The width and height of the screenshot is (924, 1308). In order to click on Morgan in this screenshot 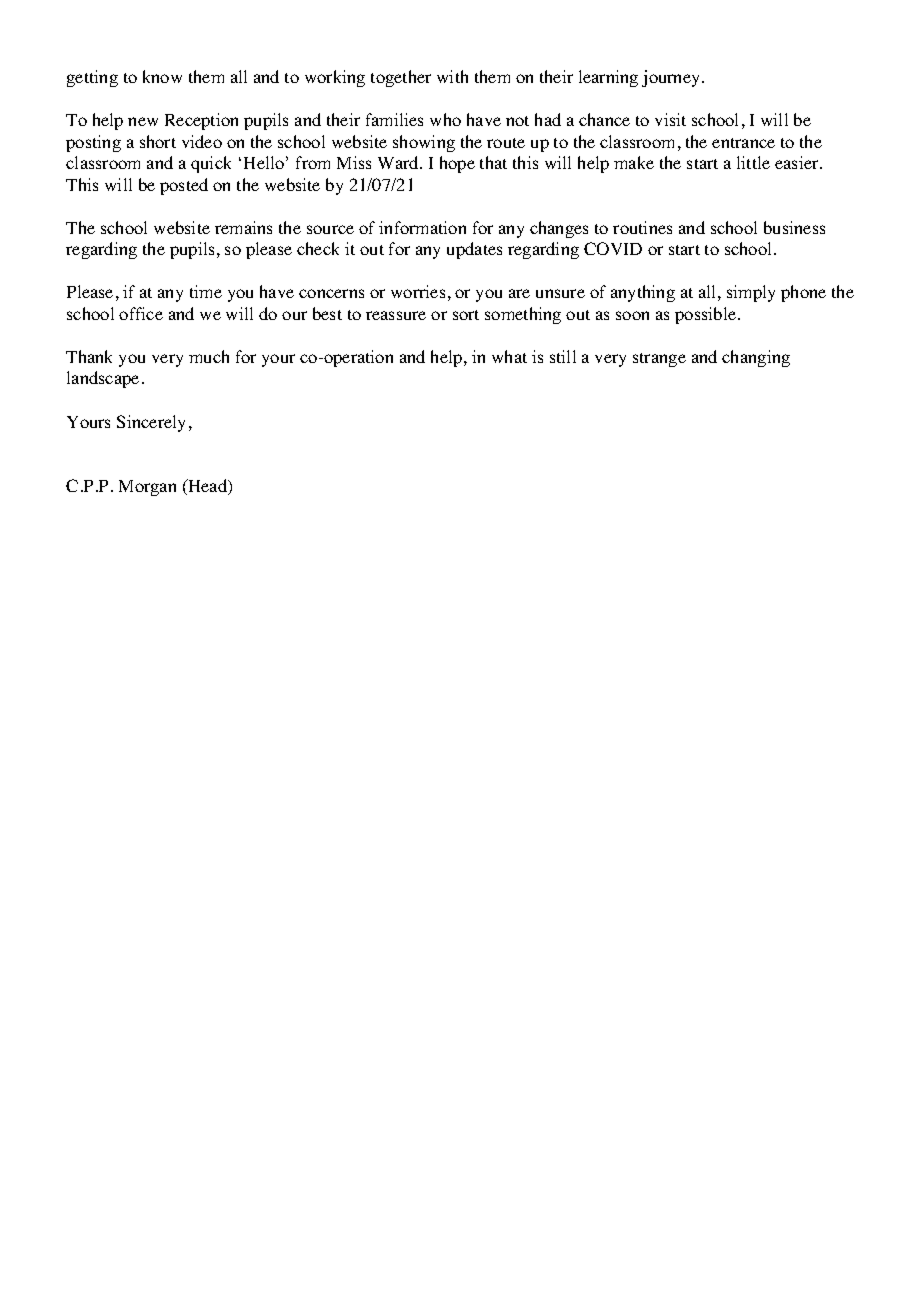, I will do `click(147, 488)`.
